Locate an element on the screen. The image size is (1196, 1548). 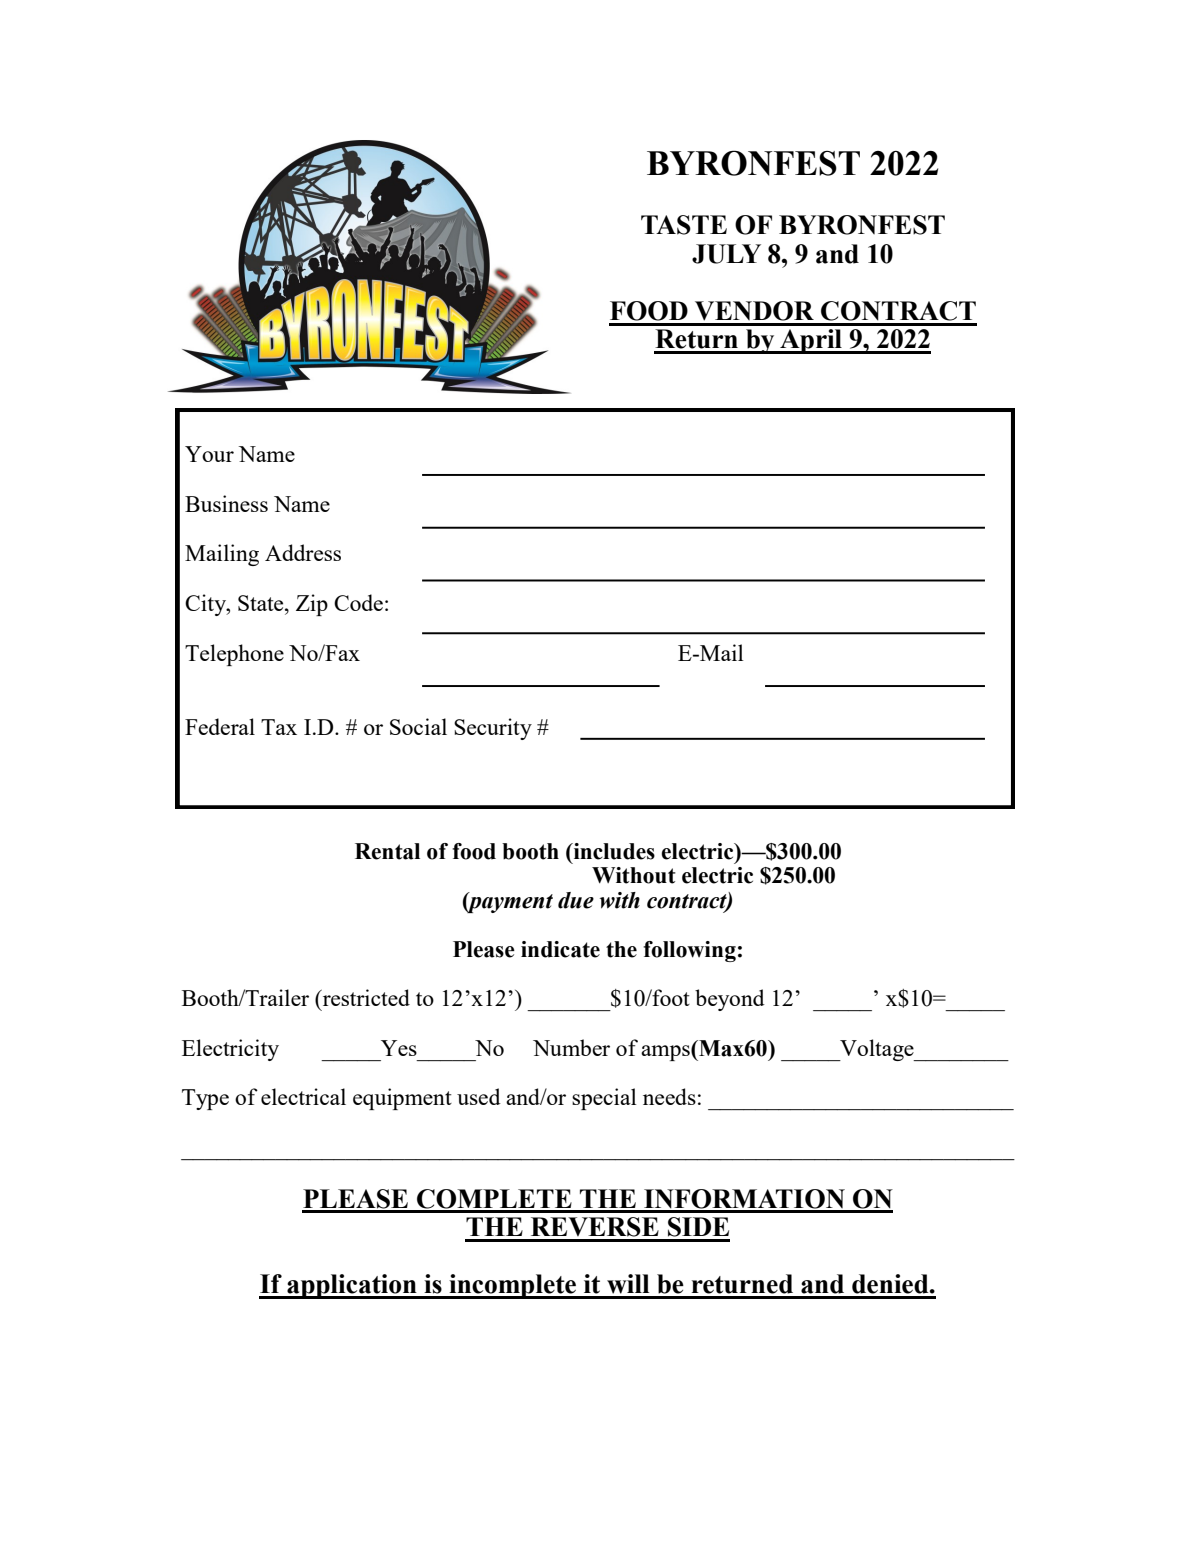
following is located at coordinates (689, 951).
